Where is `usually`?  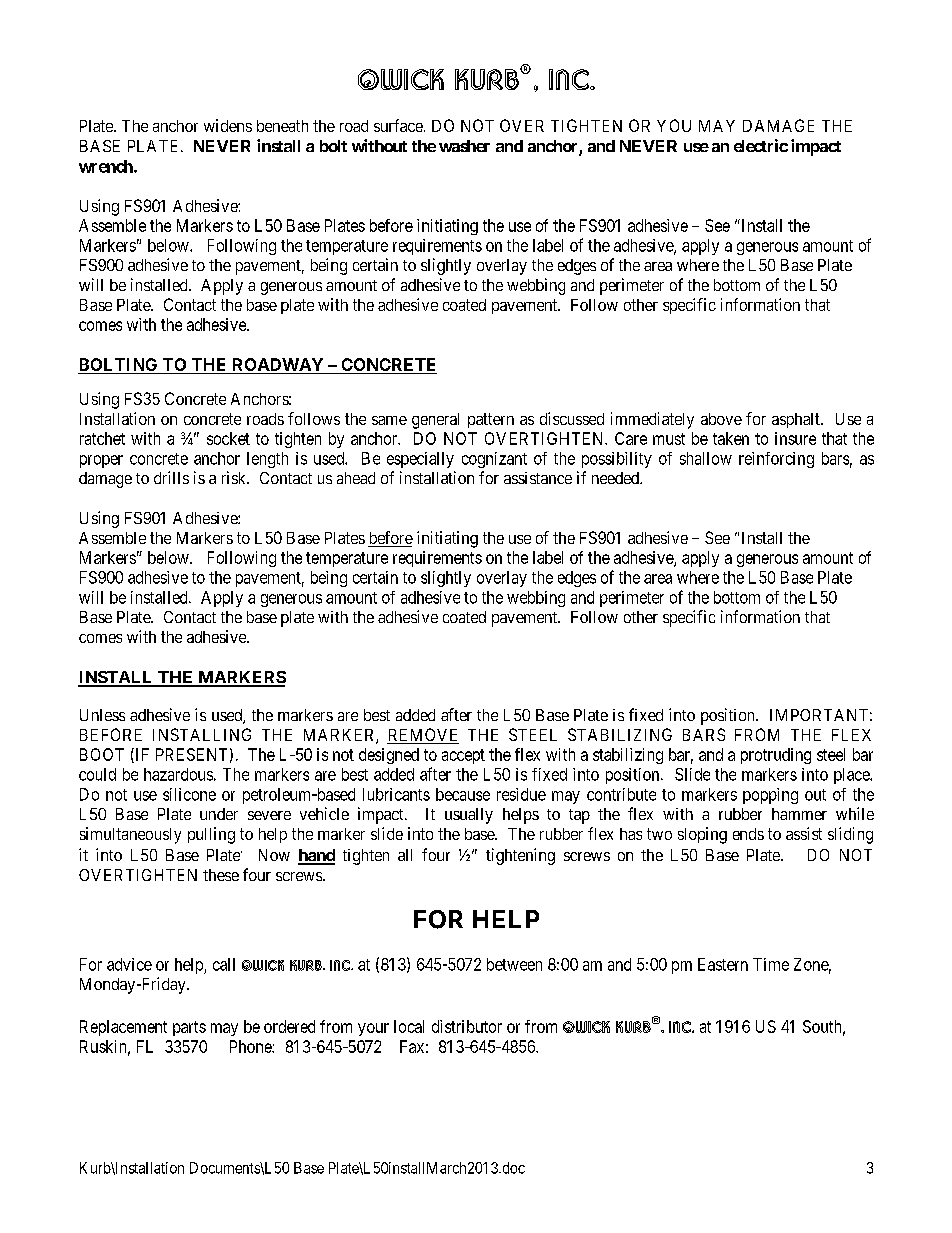
usually is located at coordinates (469, 816).
